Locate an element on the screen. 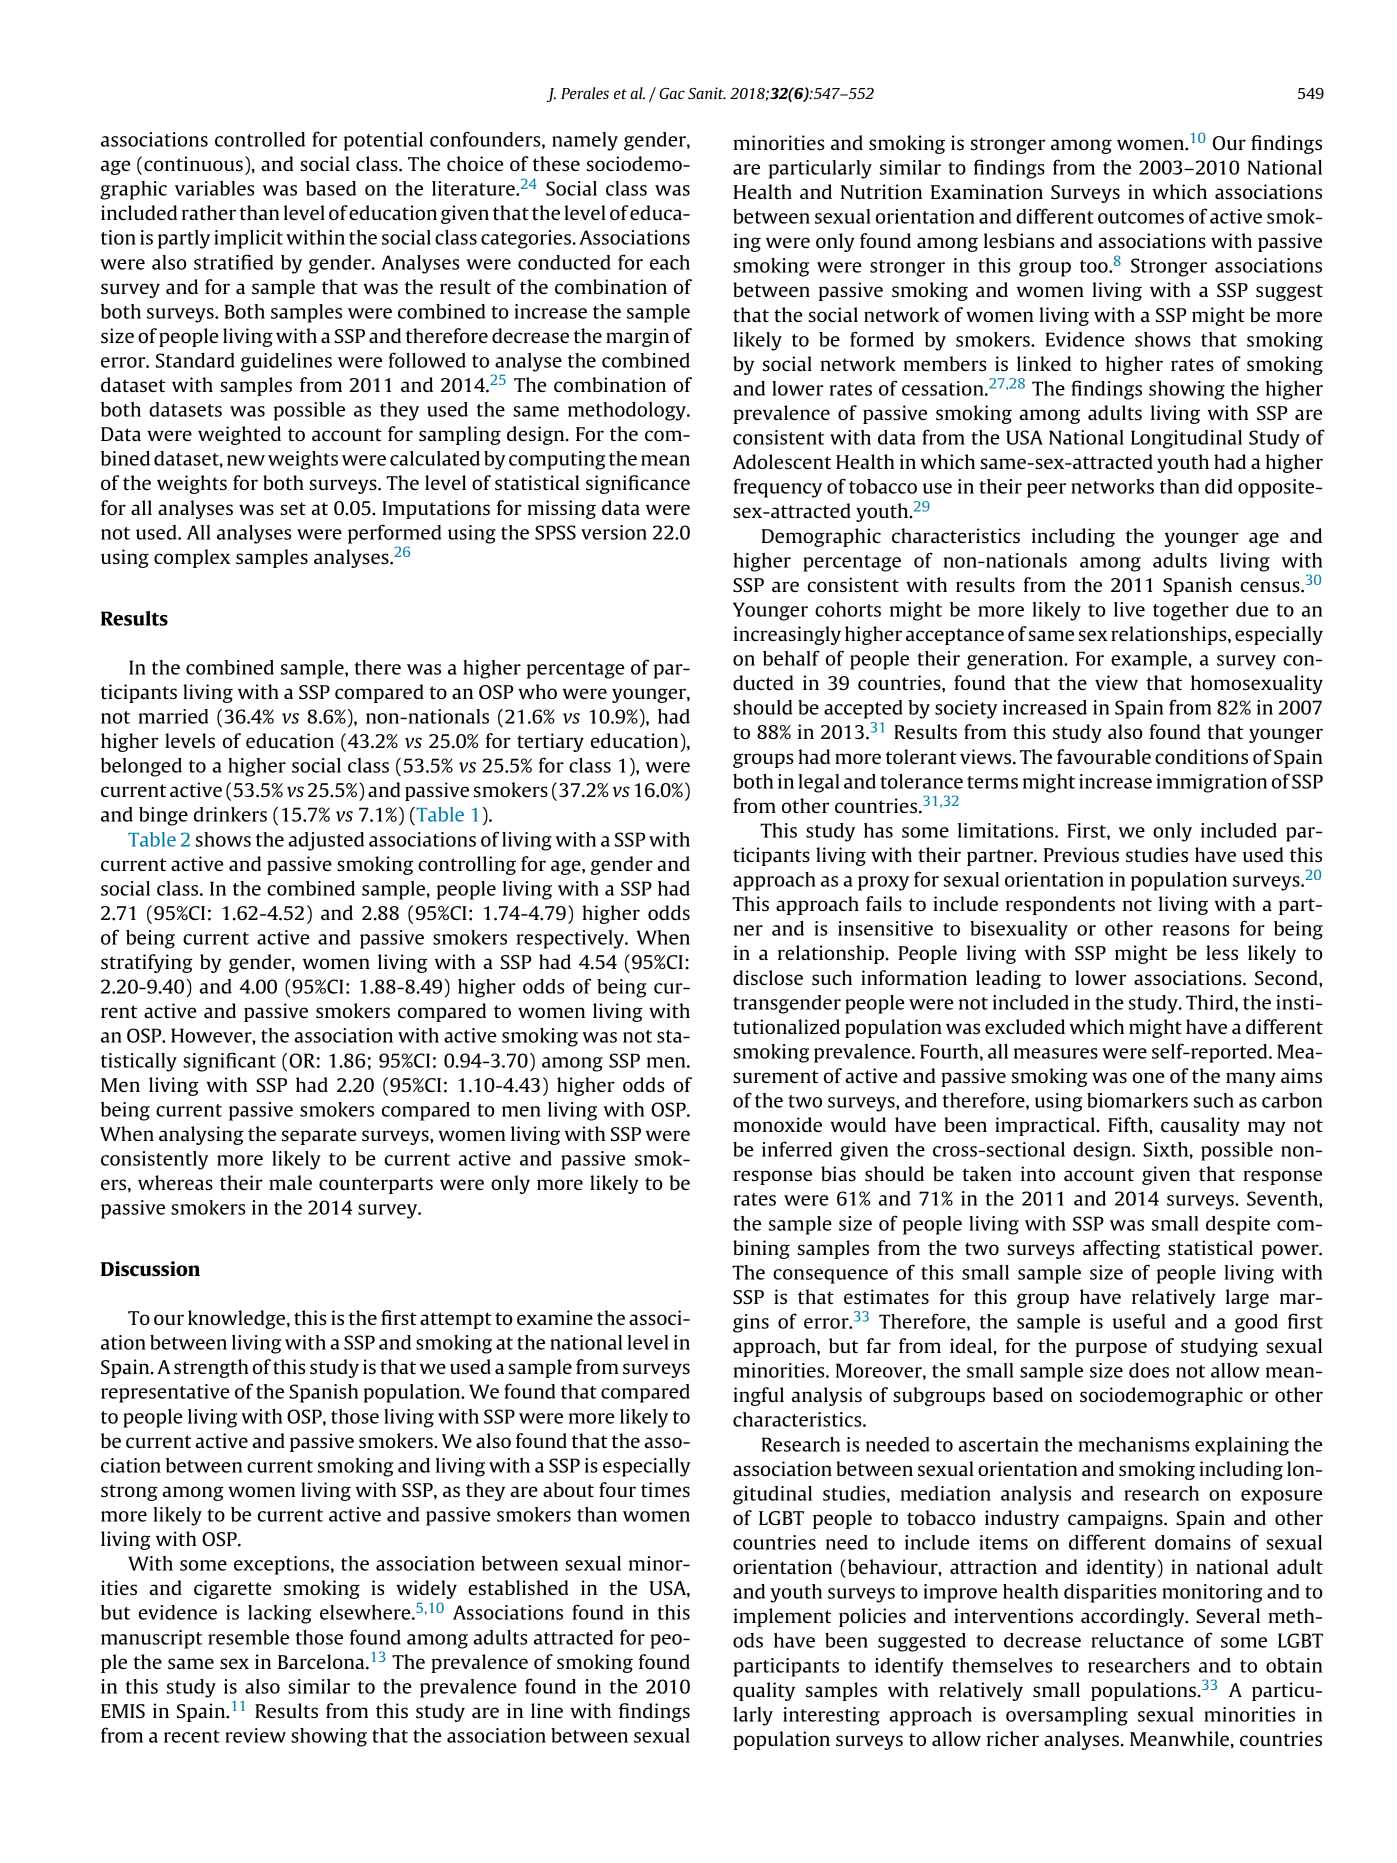 Image resolution: width=1397 pixels, height=1863 pixels. adjusted is located at coordinates (326, 841).
